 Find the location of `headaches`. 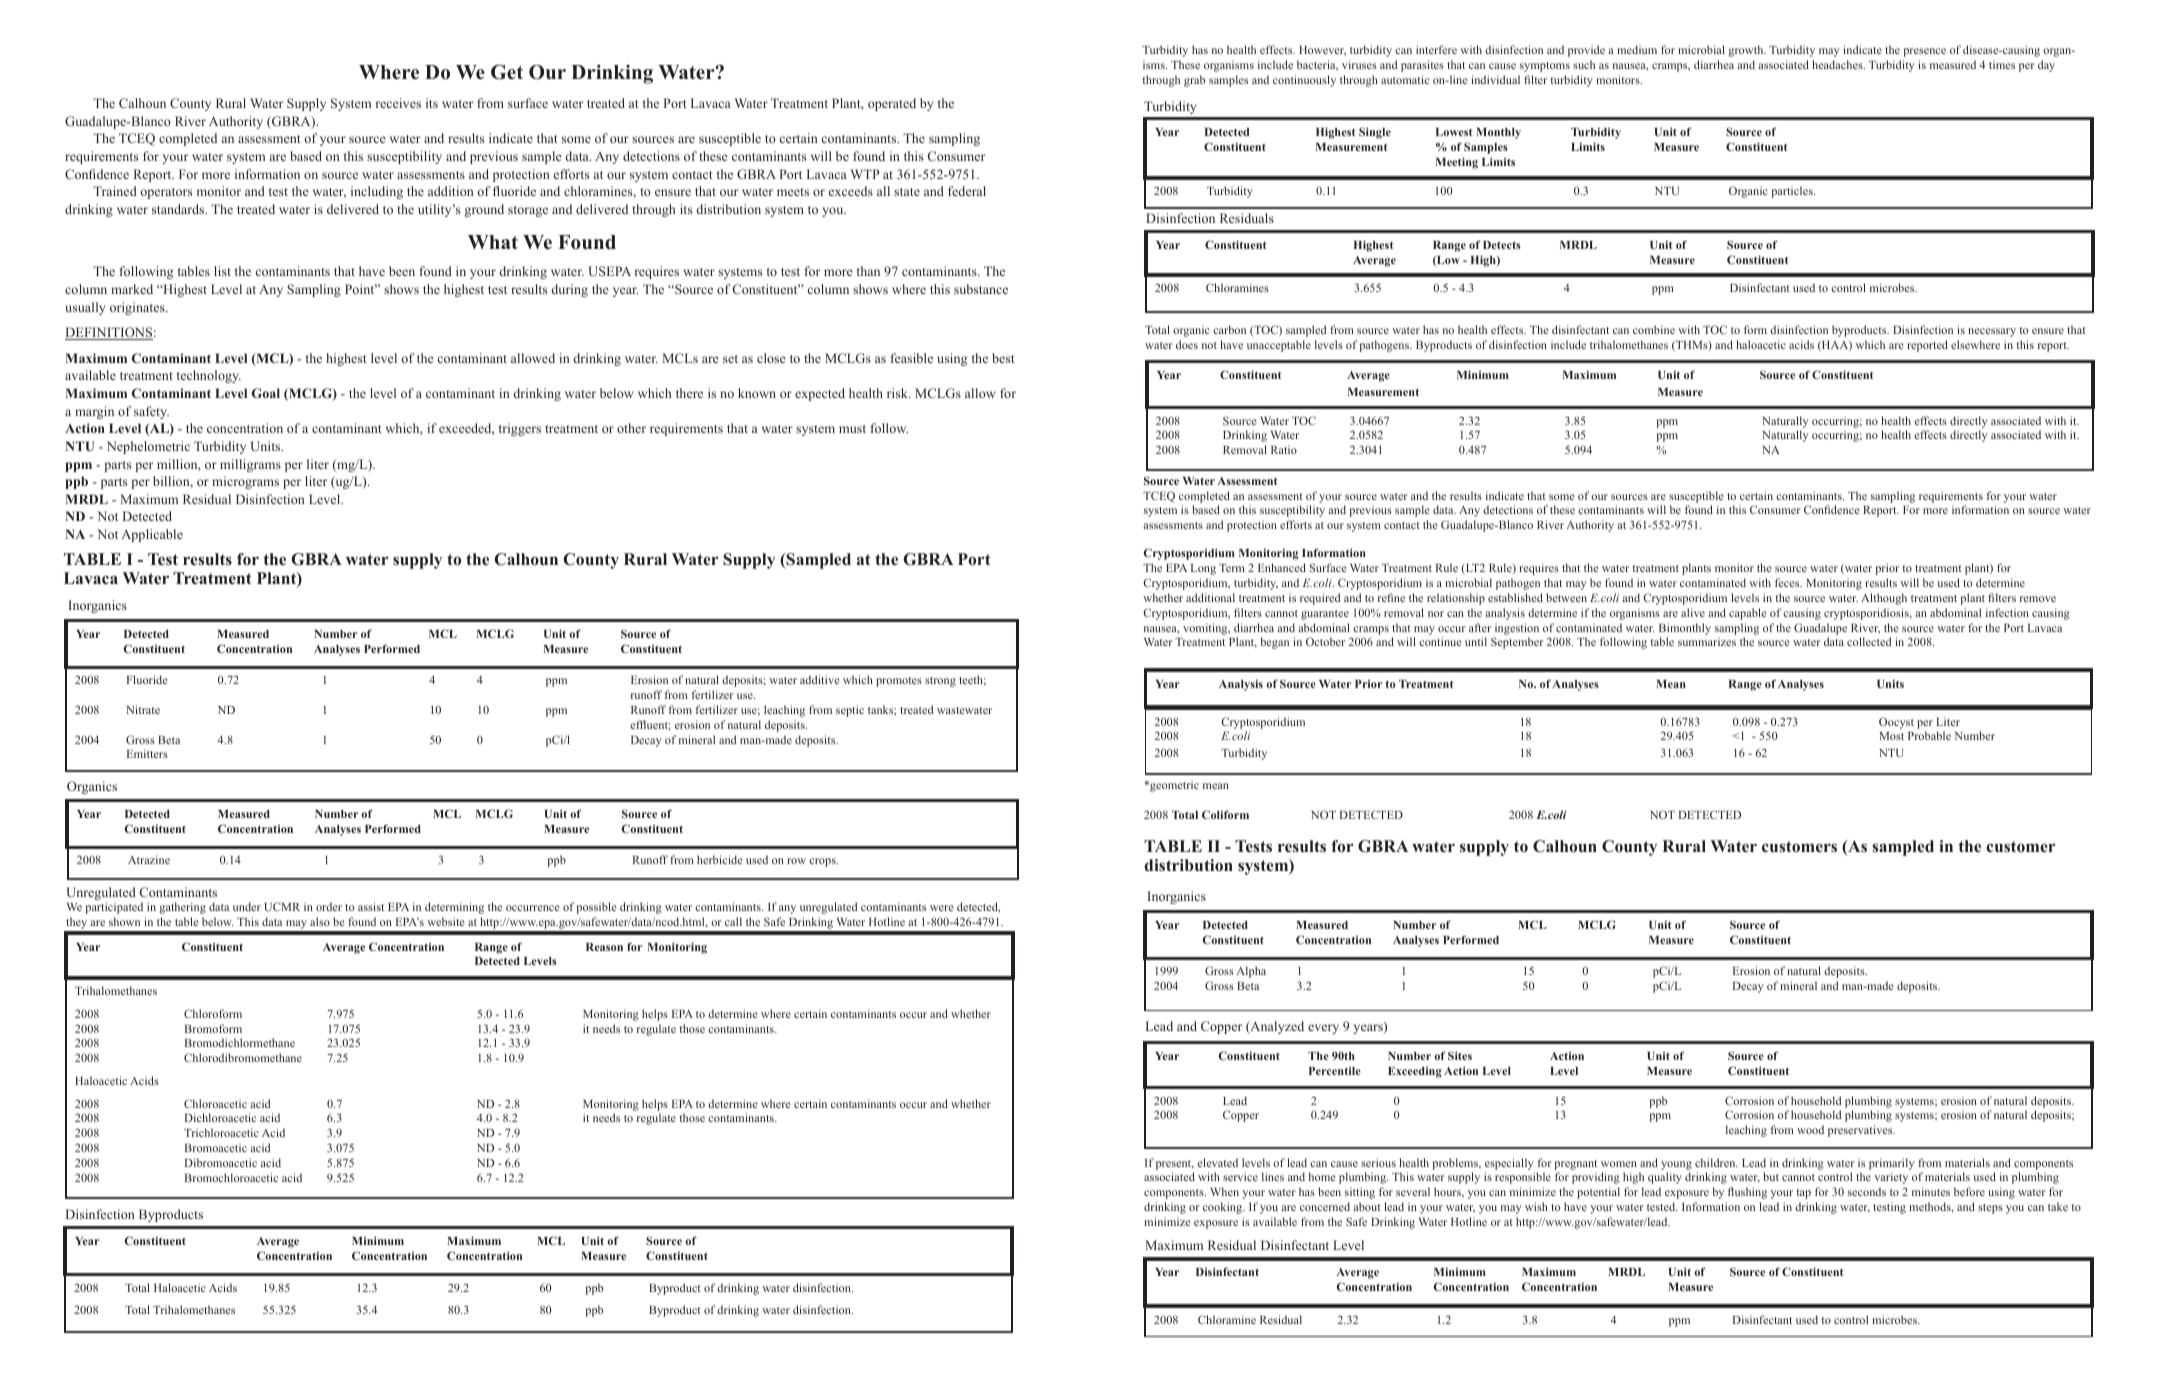

headaches is located at coordinates (1838, 64).
